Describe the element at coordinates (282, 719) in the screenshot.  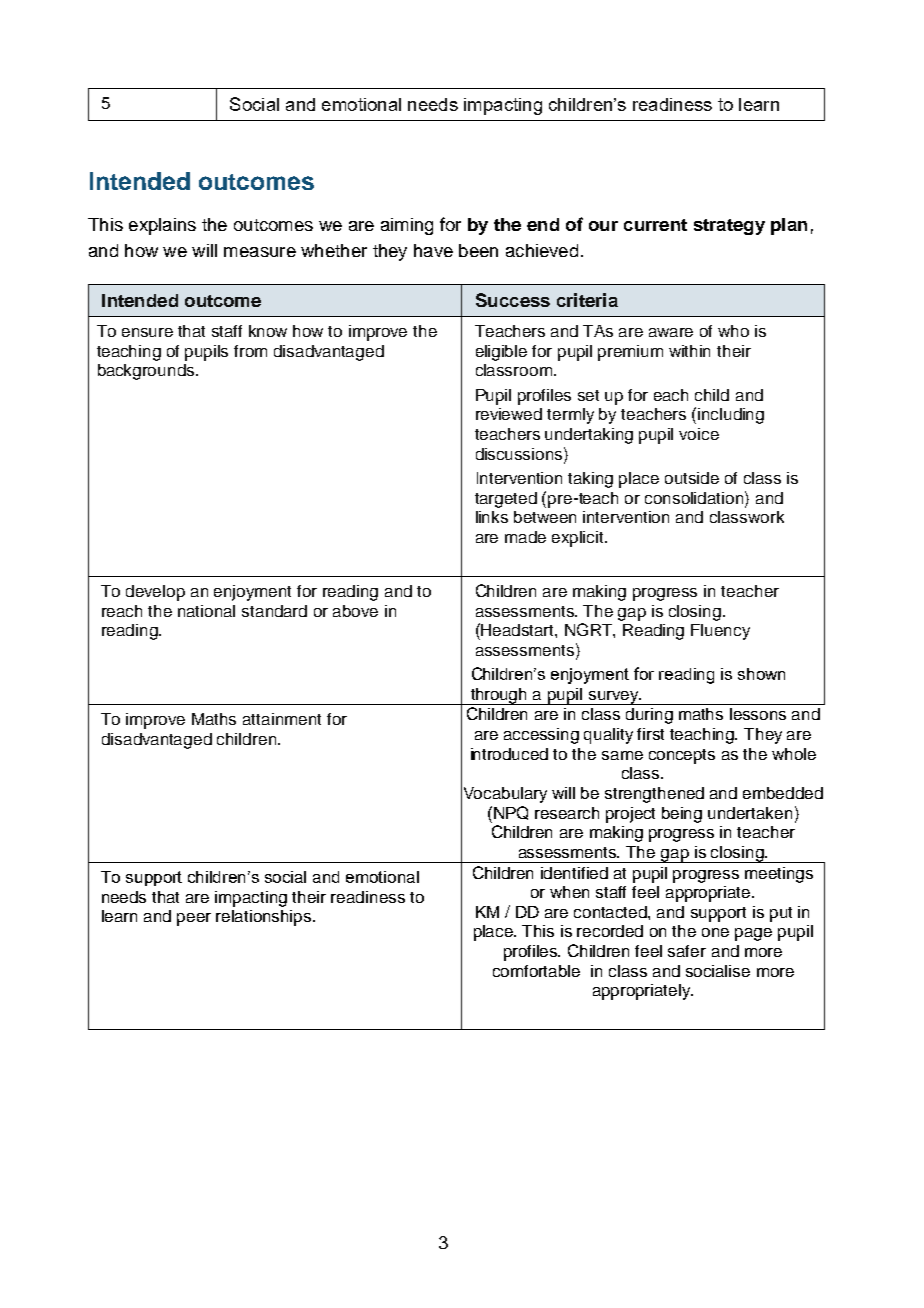
I see `attainment` at that location.
